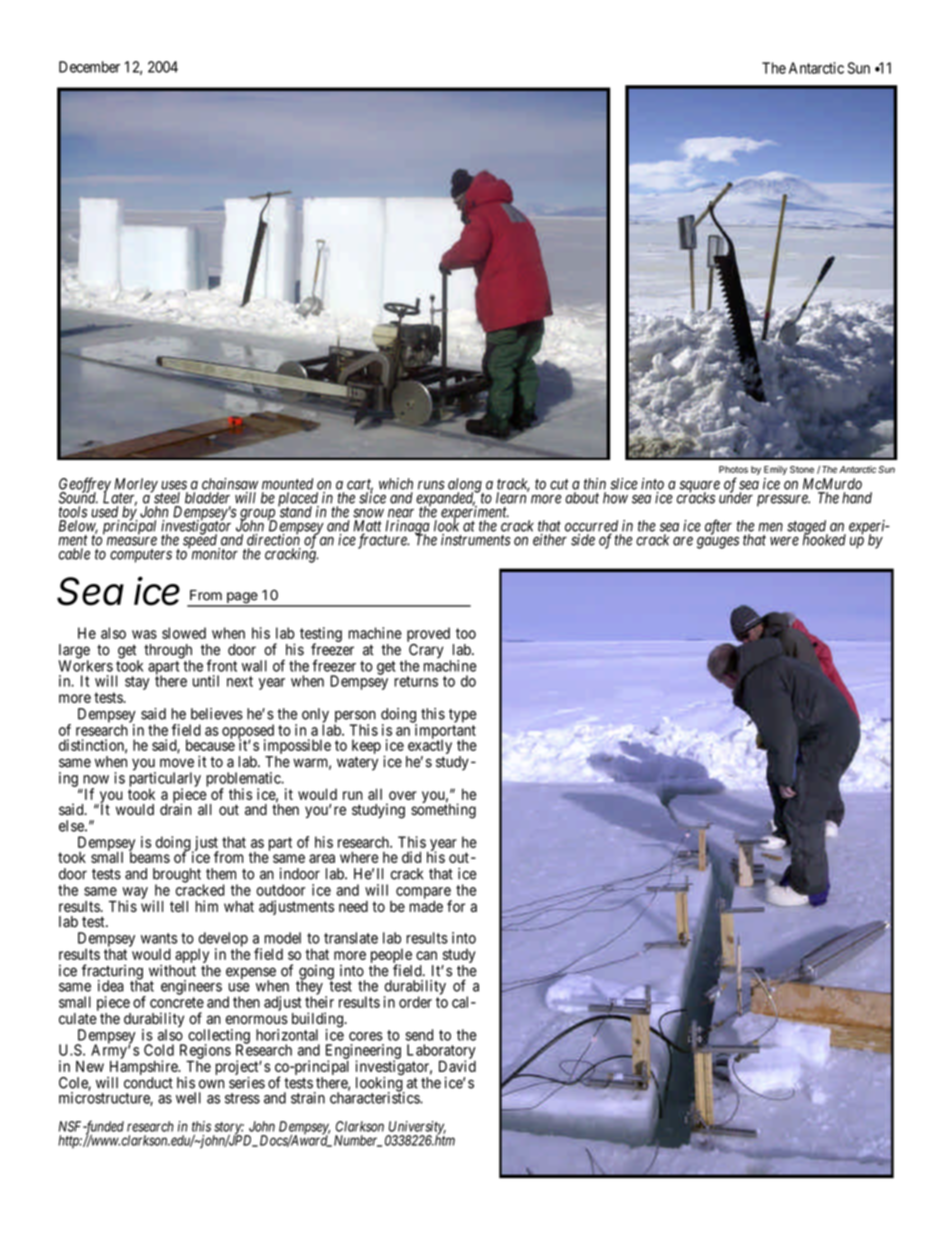  Describe the element at coordinates (775, 470) in the page. I see `Emily` at that location.
